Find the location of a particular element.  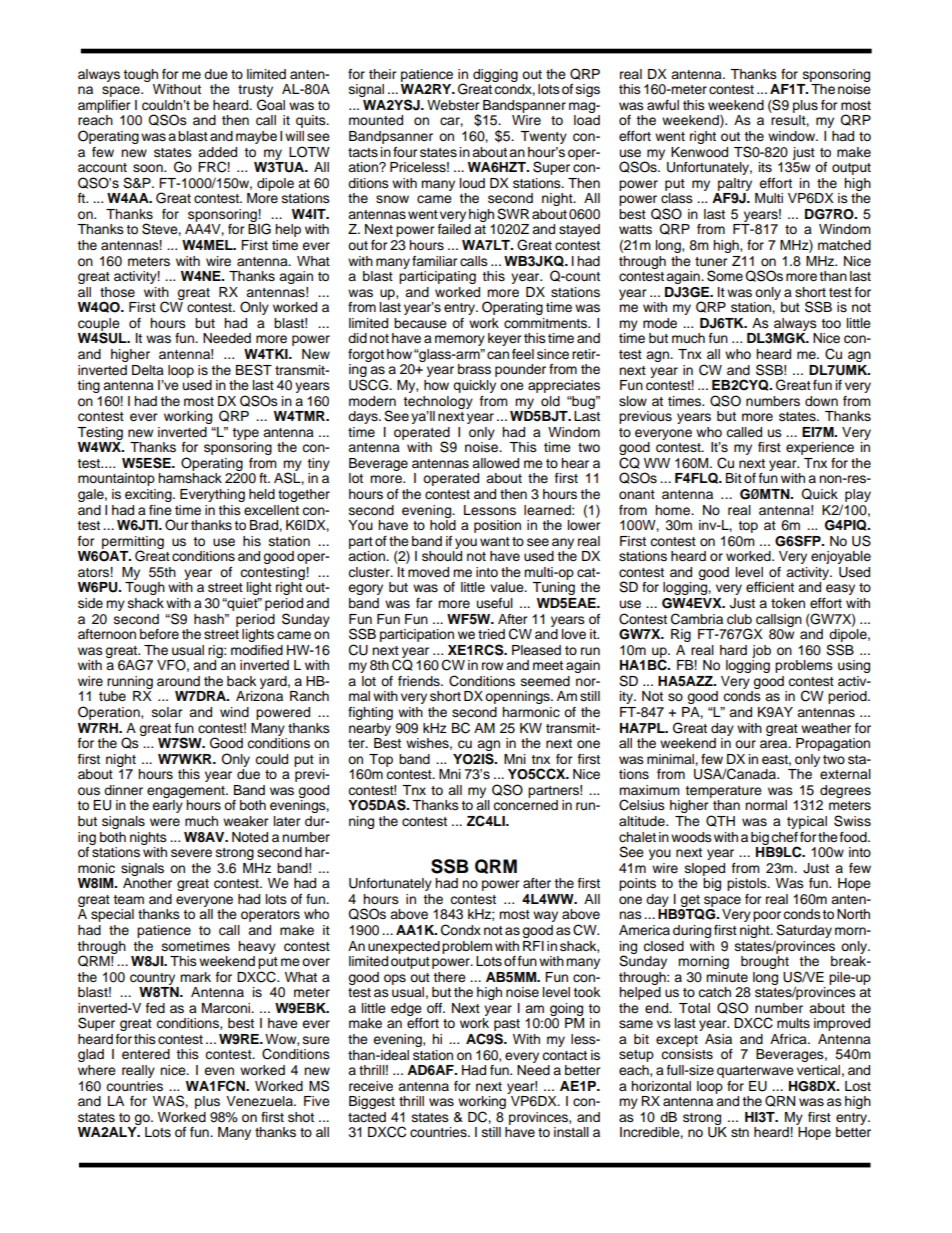

entered is located at coordinates (146, 1054).
